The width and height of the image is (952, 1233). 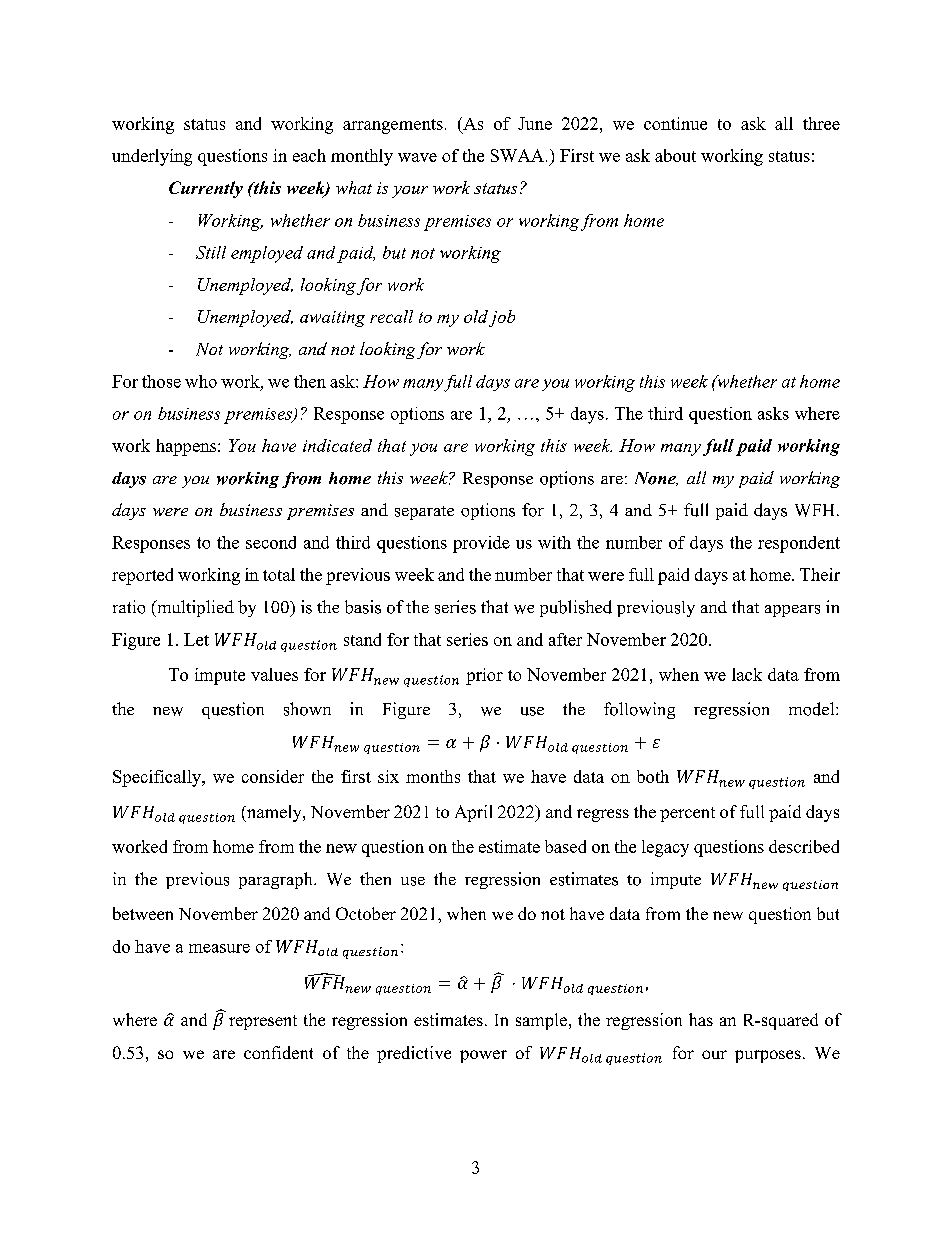 What do you see at coordinates (675, 155) in the image?
I see `about` at bounding box center [675, 155].
